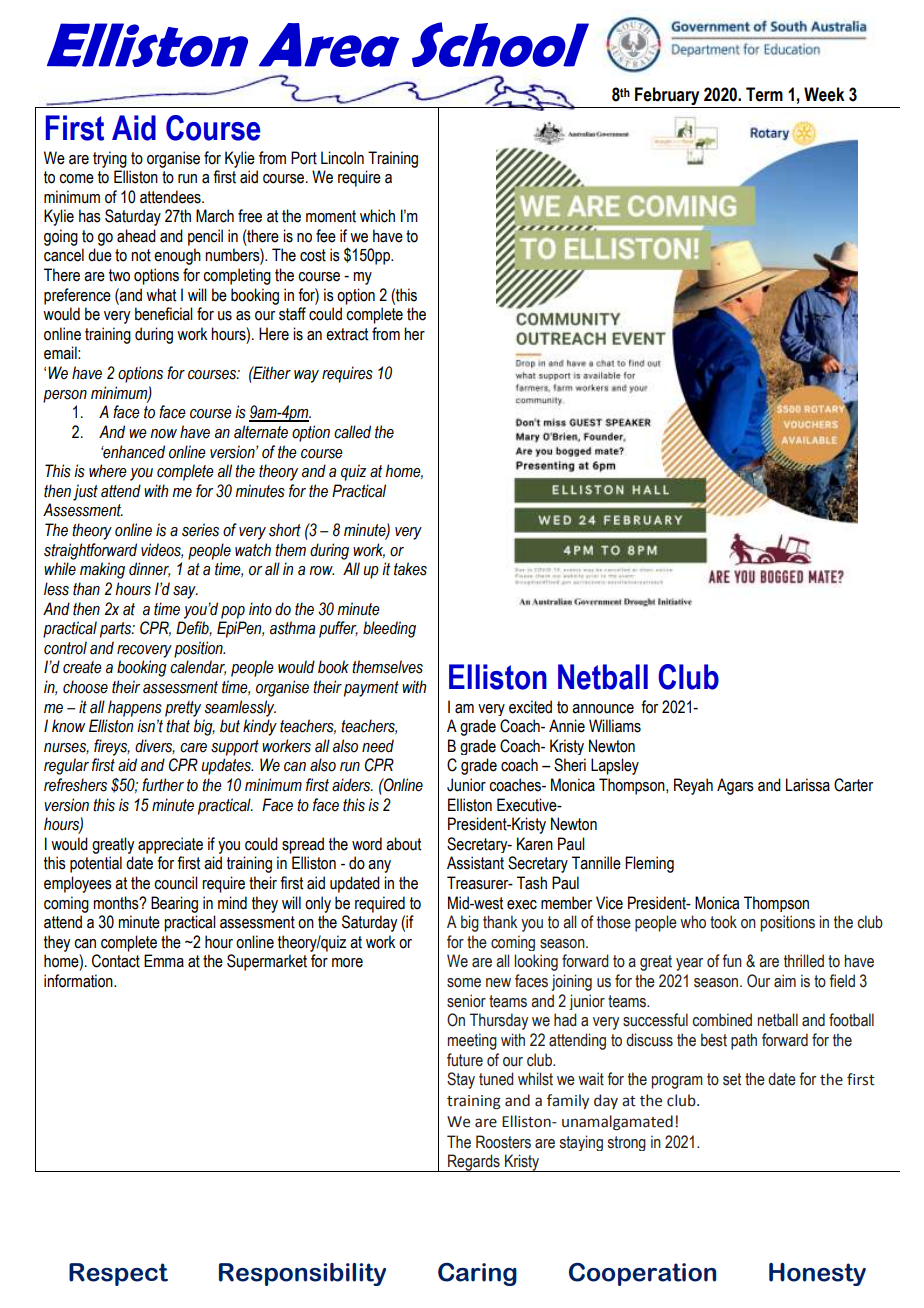  What do you see at coordinates (603, 709) in the document?
I see `announce` at bounding box center [603, 709].
